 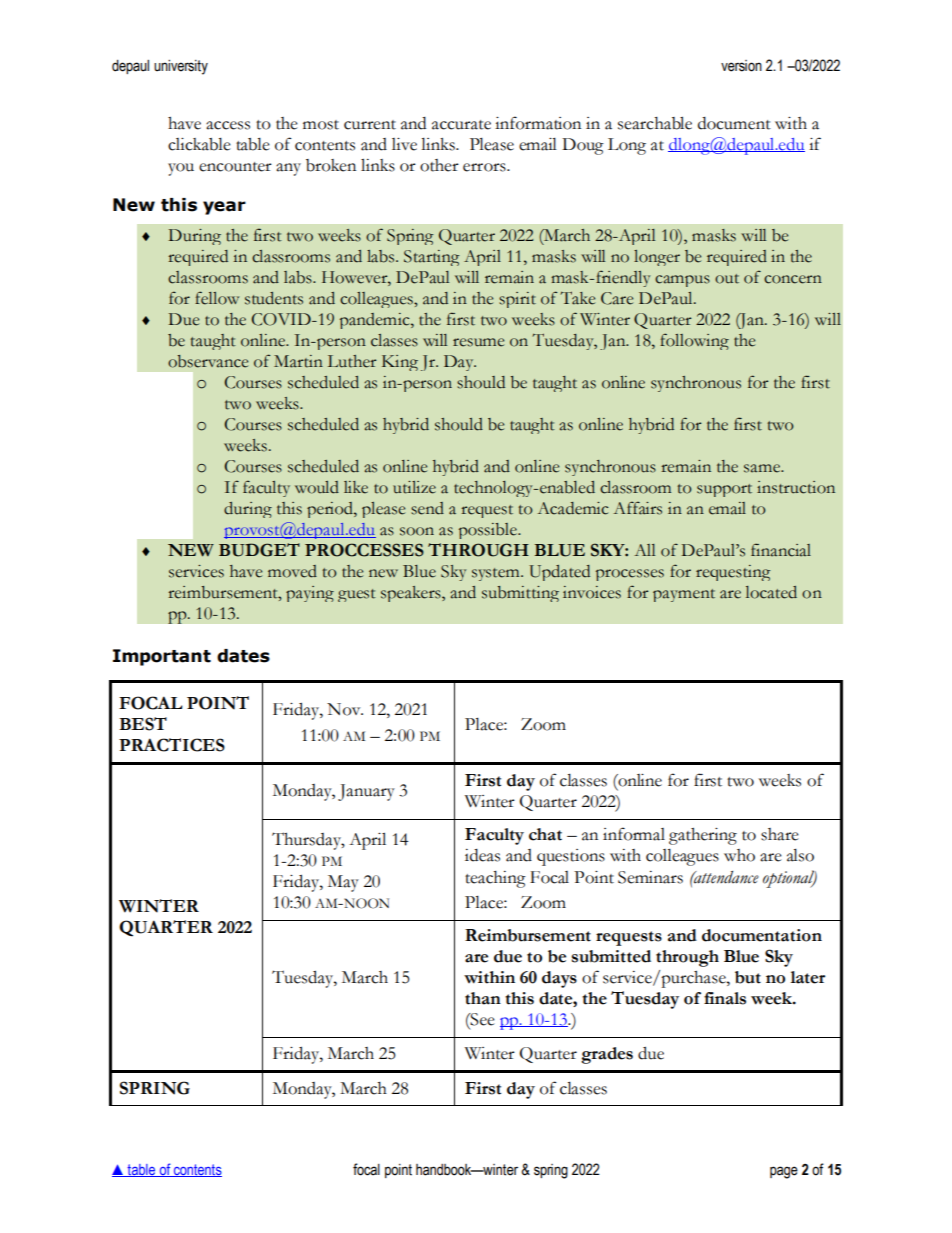 What do you see at coordinates (483, 998) in the screenshot?
I see `than` at bounding box center [483, 998].
